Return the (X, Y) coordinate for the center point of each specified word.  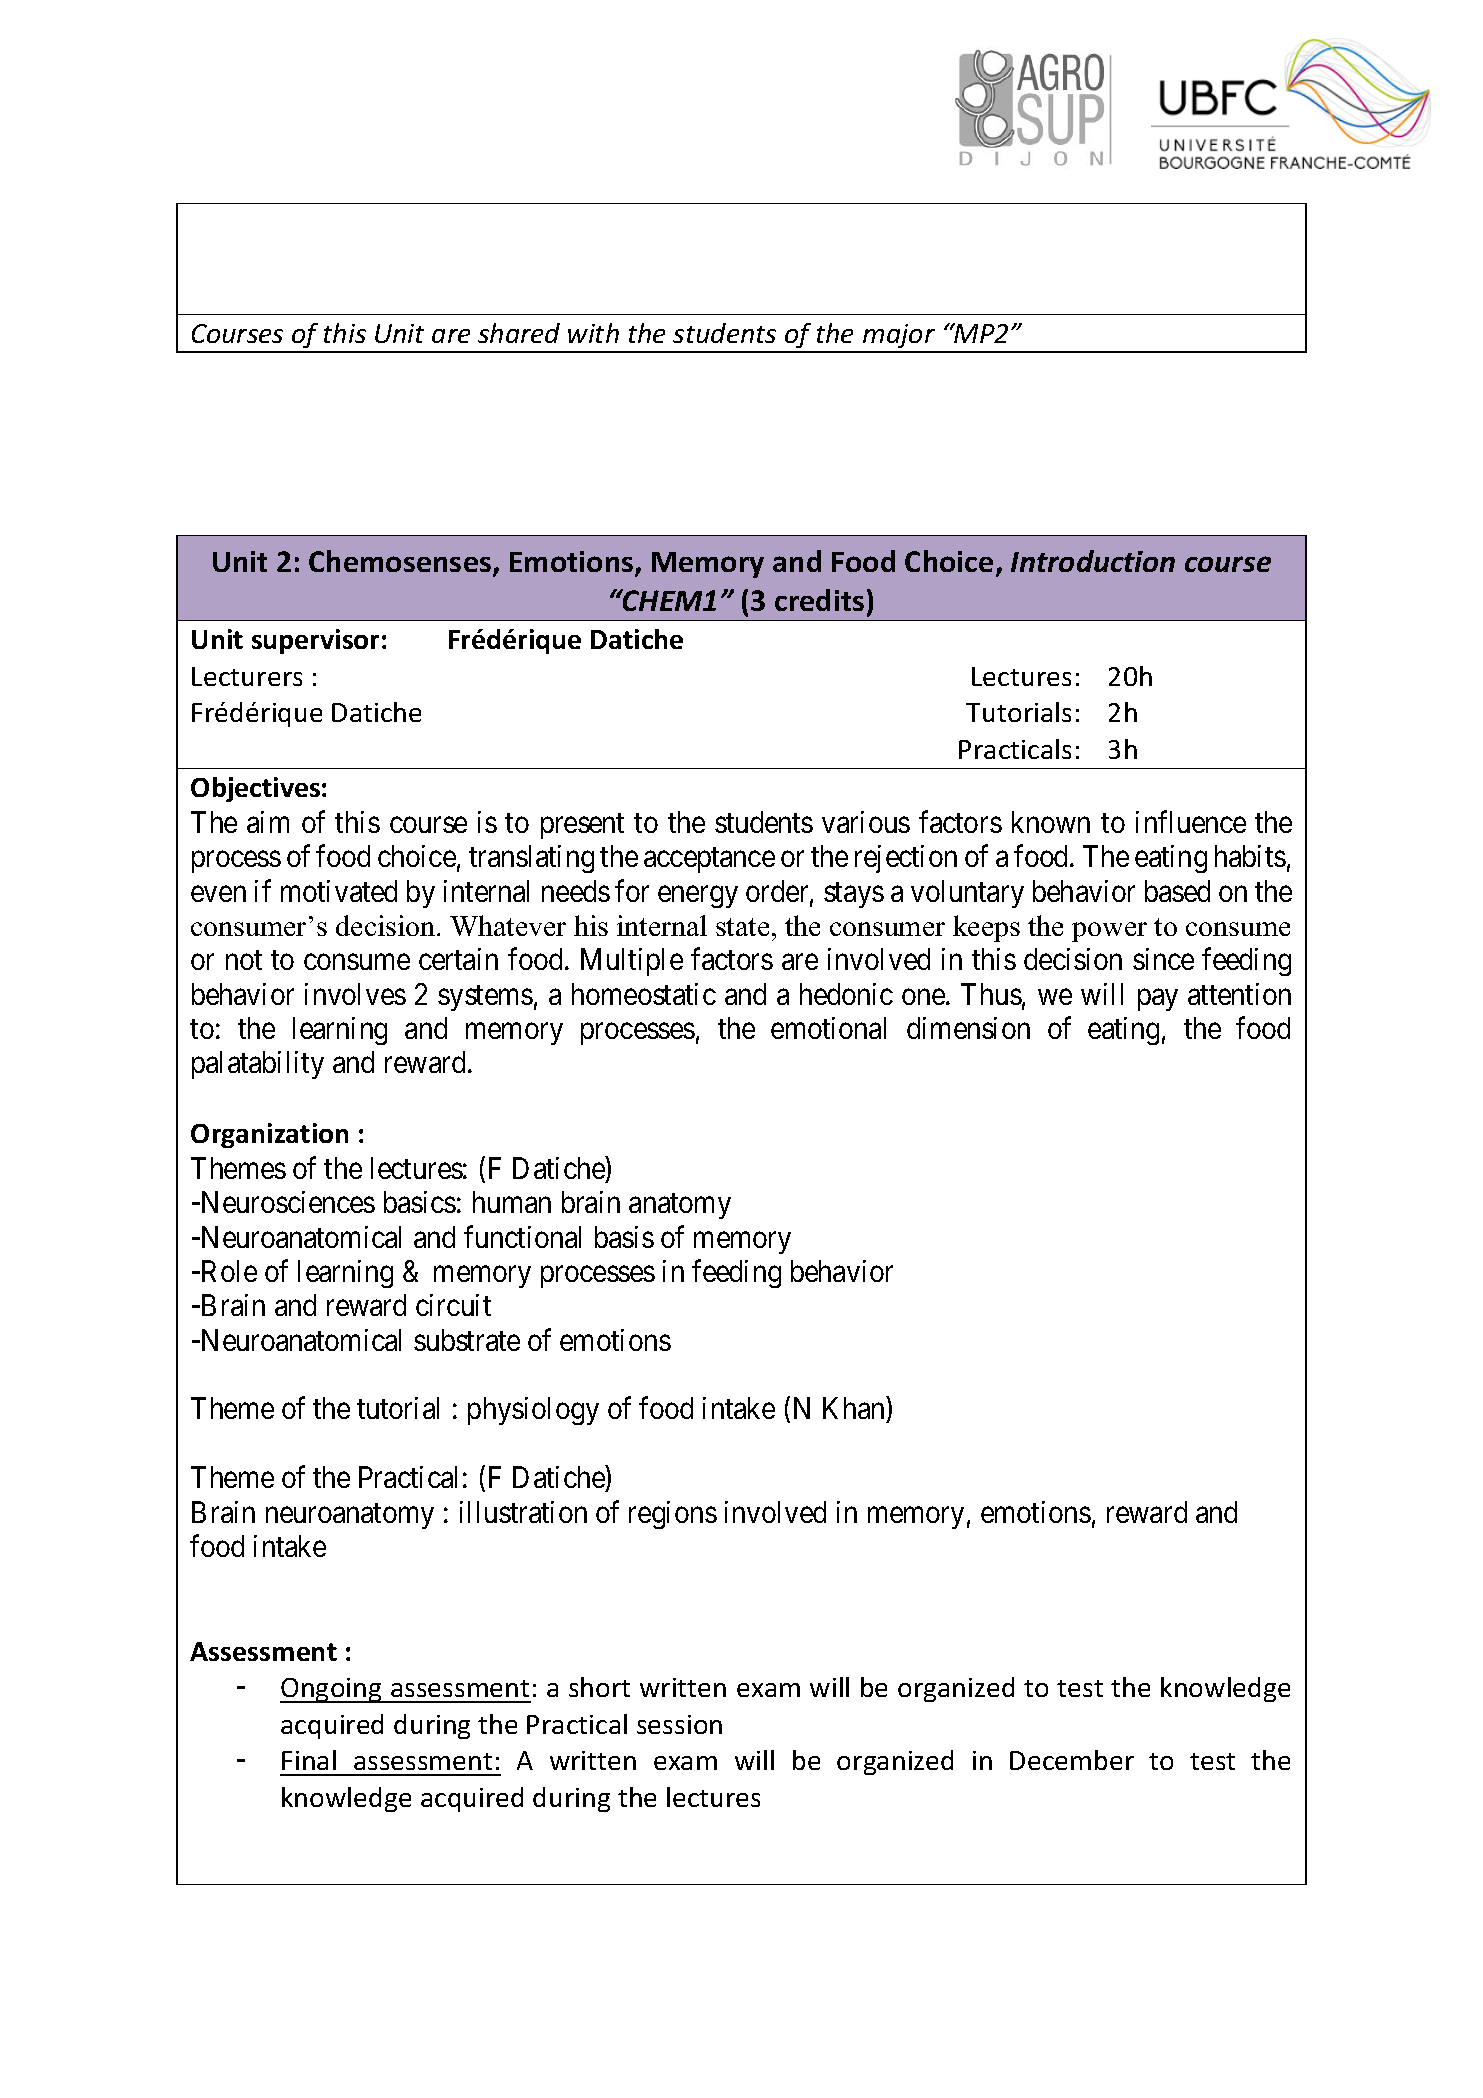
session (679, 1724)
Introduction (1093, 561)
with (593, 333)
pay (1158, 1000)
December (1072, 1760)
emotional (828, 1028)
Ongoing (332, 1690)
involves (355, 994)
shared (519, 333)
